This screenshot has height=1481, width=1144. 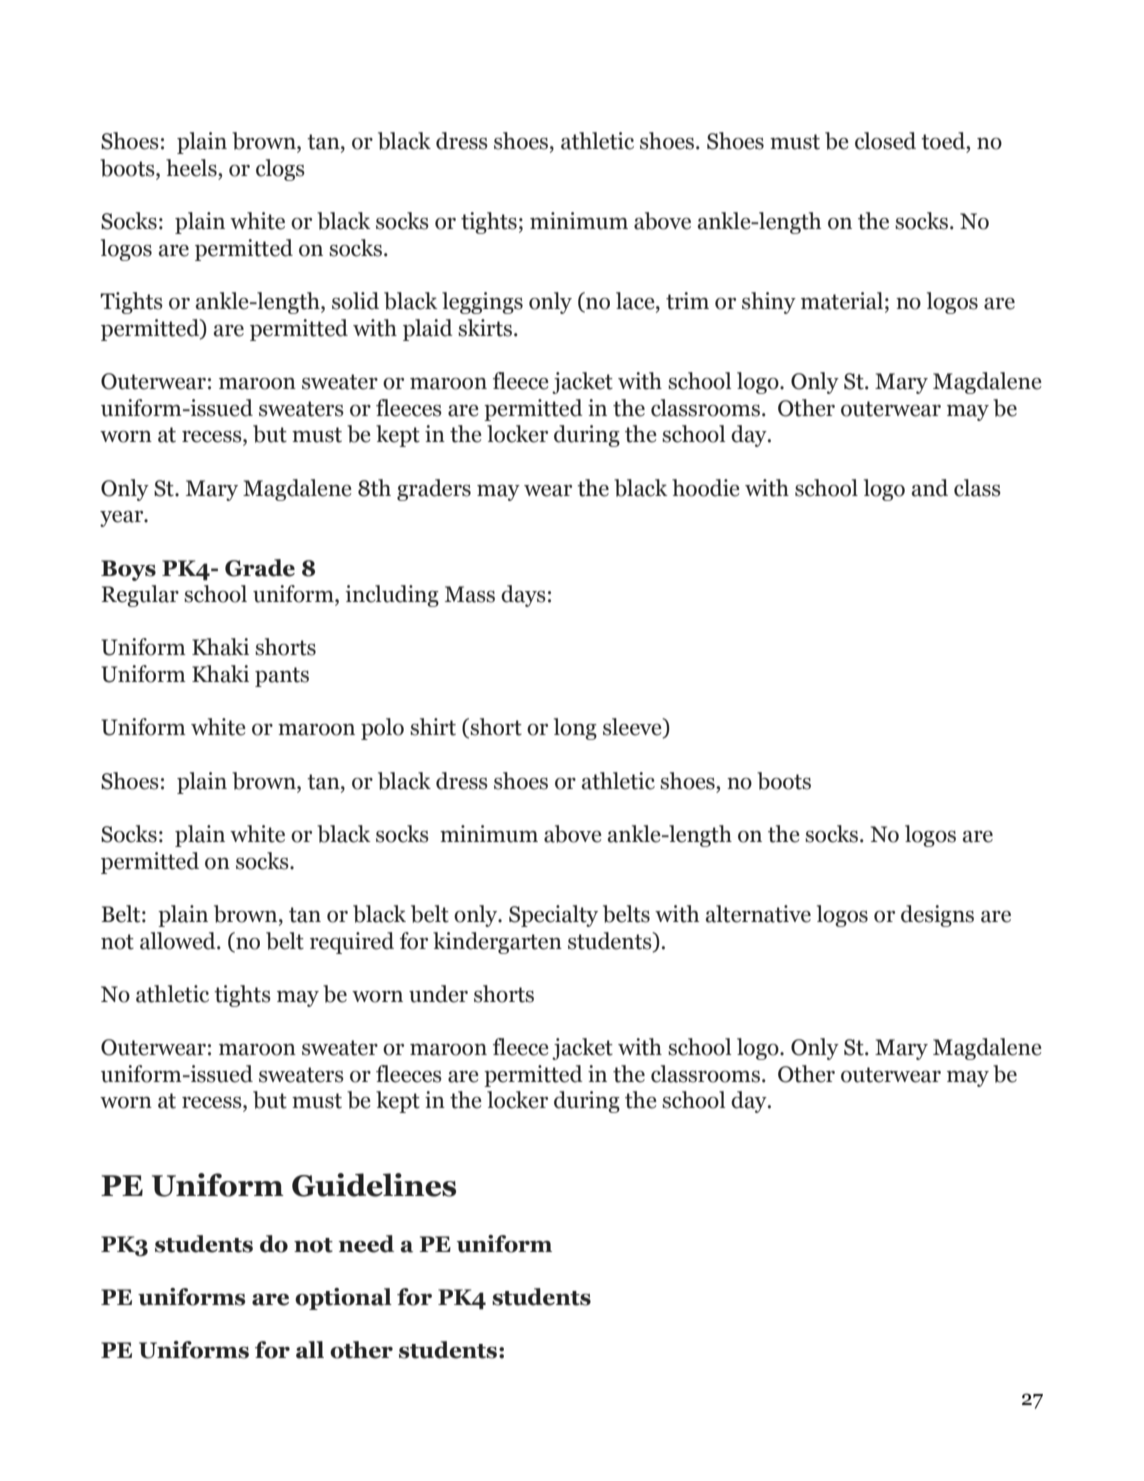 I want to click on required, so click(x=352, y=943).
